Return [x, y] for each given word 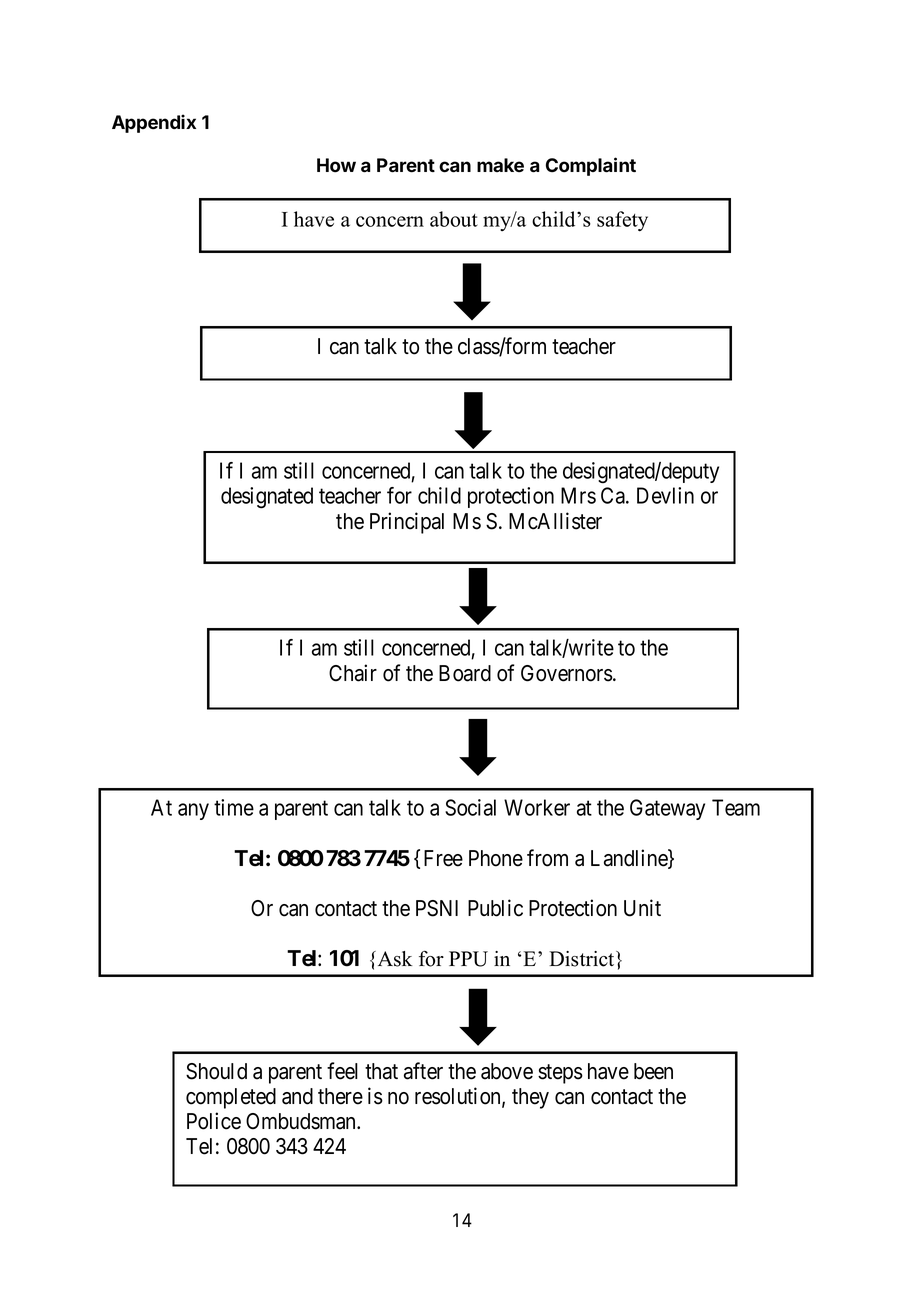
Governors [567, 673]
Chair [353, 673]
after [423, 1071]
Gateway [667, 809]
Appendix [154, 123]
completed [231, 1098]
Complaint [591, 166]
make [500, 165]
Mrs [578, 495]
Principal [407, 523]
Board [465, 673]
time [234, 807]
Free [443, 858]
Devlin [665, 495]
